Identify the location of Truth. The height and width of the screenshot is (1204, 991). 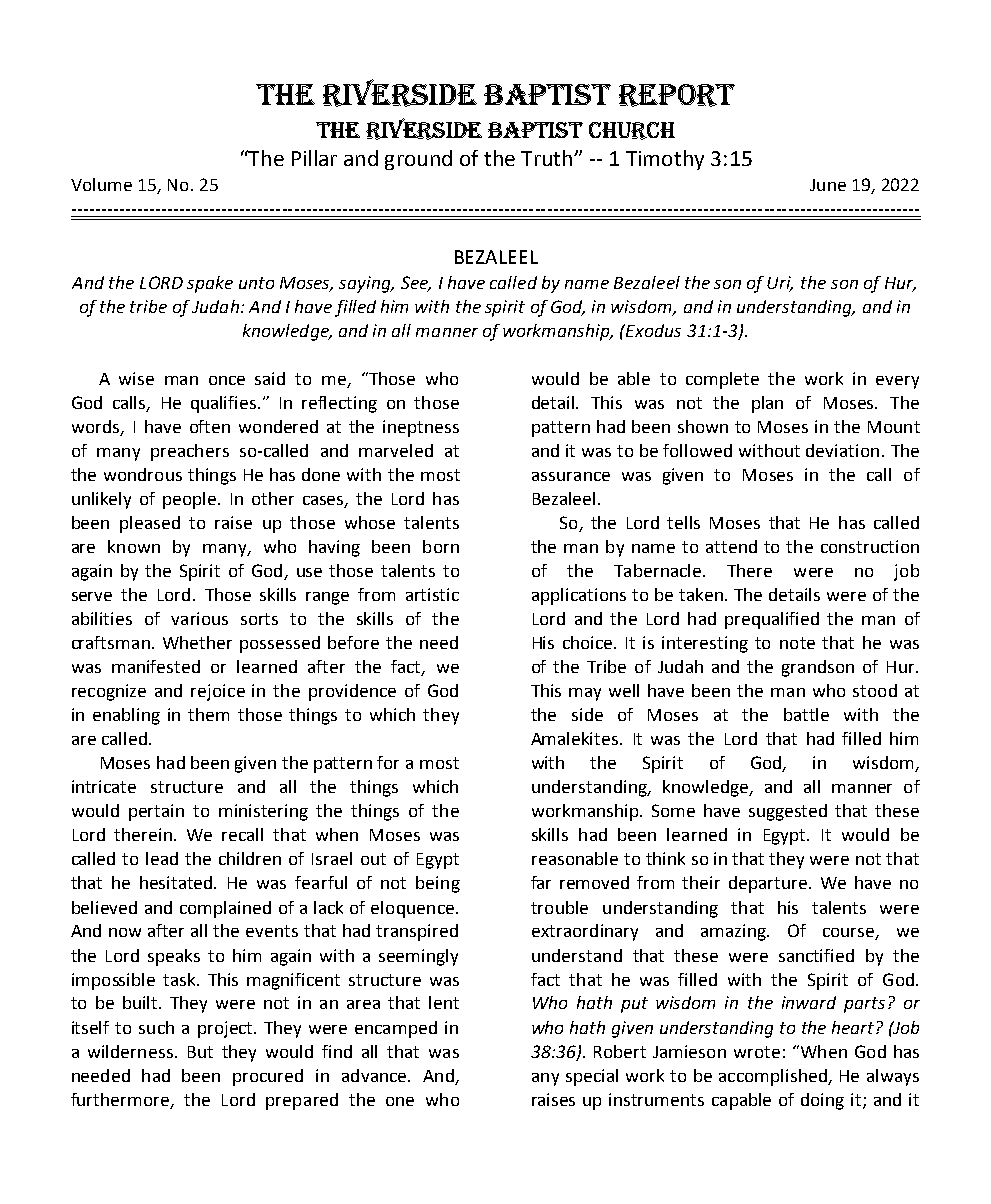
(546, 158).
